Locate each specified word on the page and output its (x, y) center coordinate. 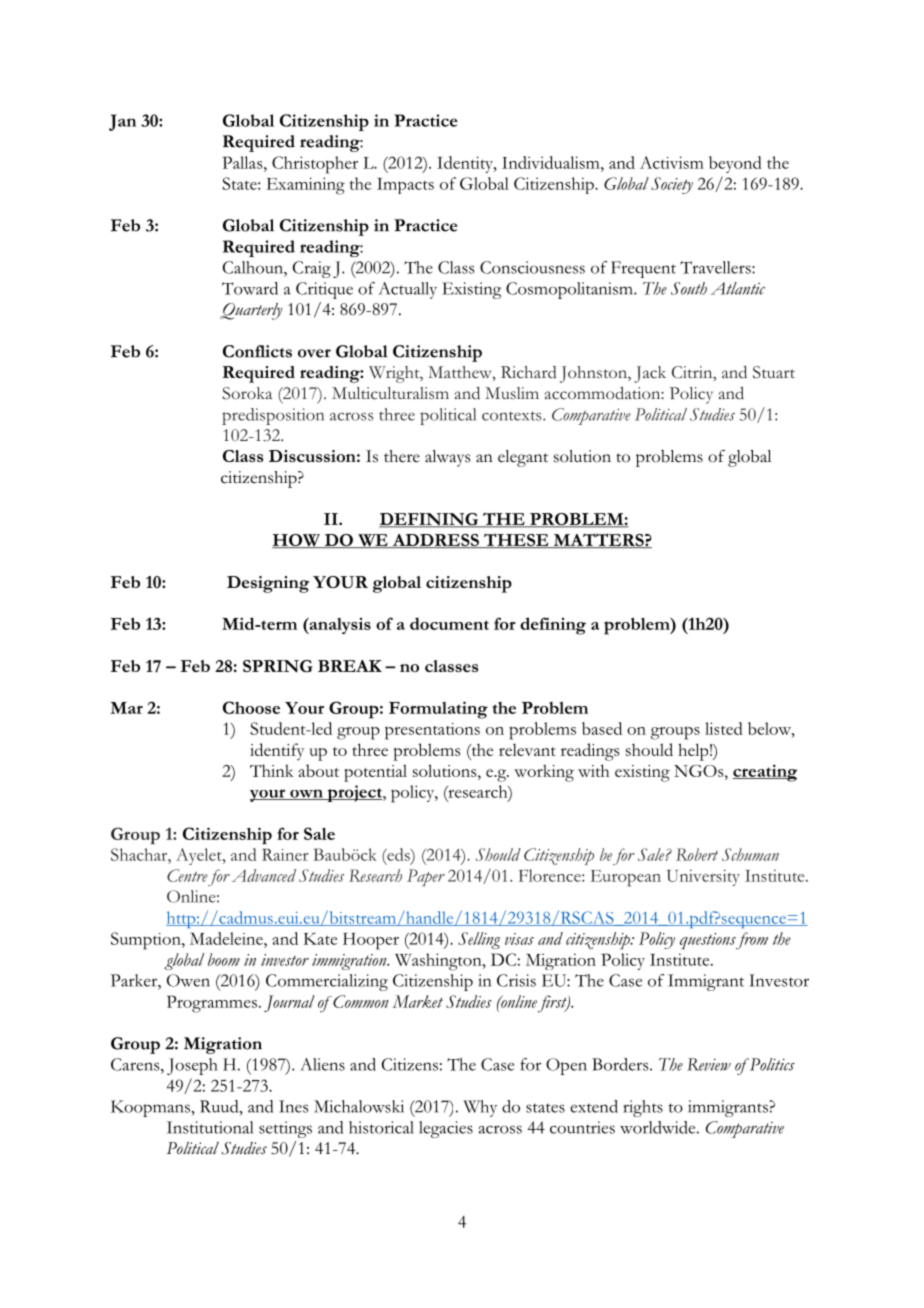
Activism (672, 162)
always (447, 458)
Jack (650, 374)
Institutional (210, 1127)
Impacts (405, 186)
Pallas (244, 162)
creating (765, 773)
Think (271, 770)
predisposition (273, 416)
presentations (432, 731)
